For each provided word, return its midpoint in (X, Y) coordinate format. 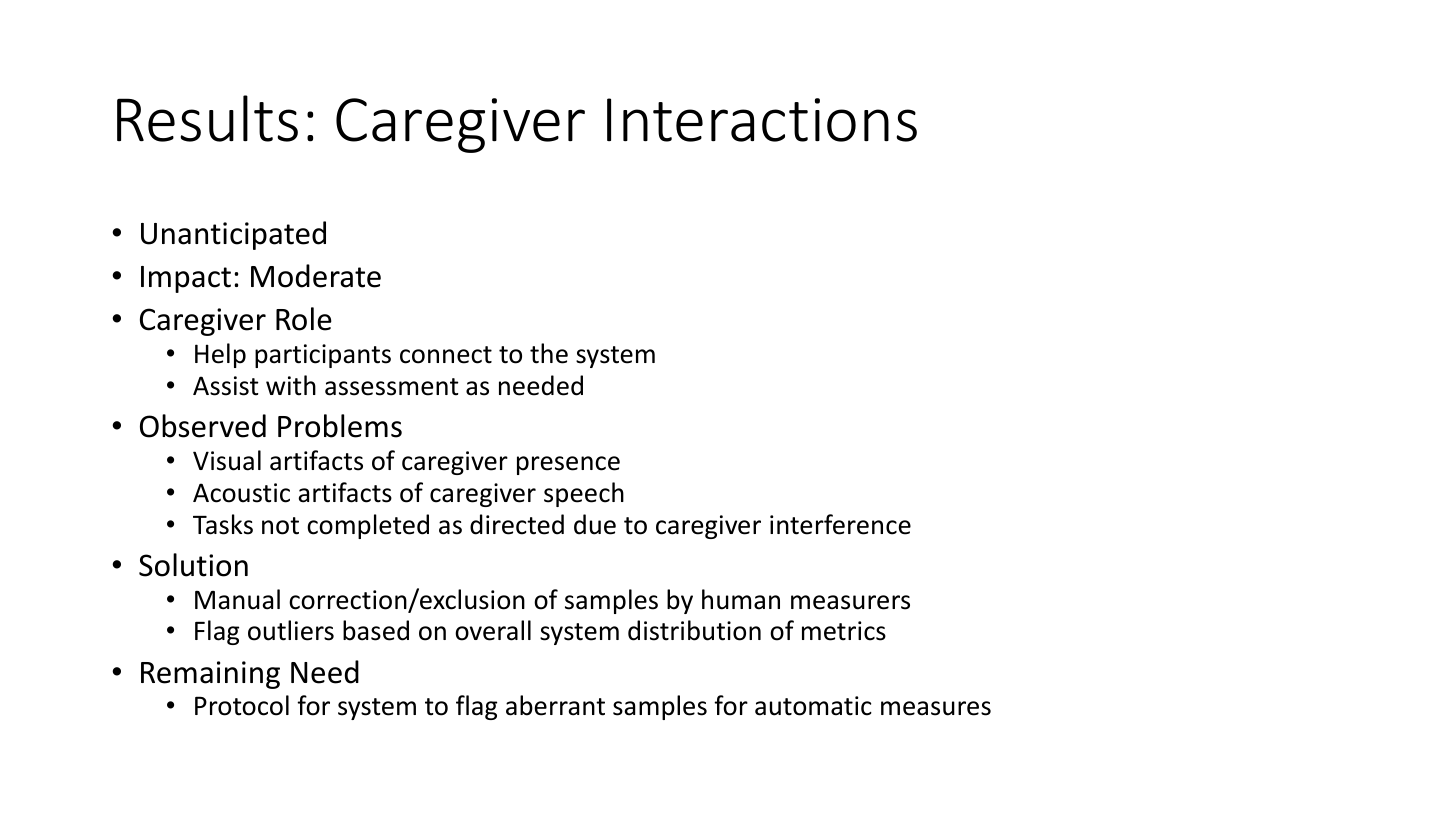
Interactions (762, 120)
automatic (813, 706)
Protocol (242, 705)
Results (207, 118)
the (549, 353)
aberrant (555, 705)
